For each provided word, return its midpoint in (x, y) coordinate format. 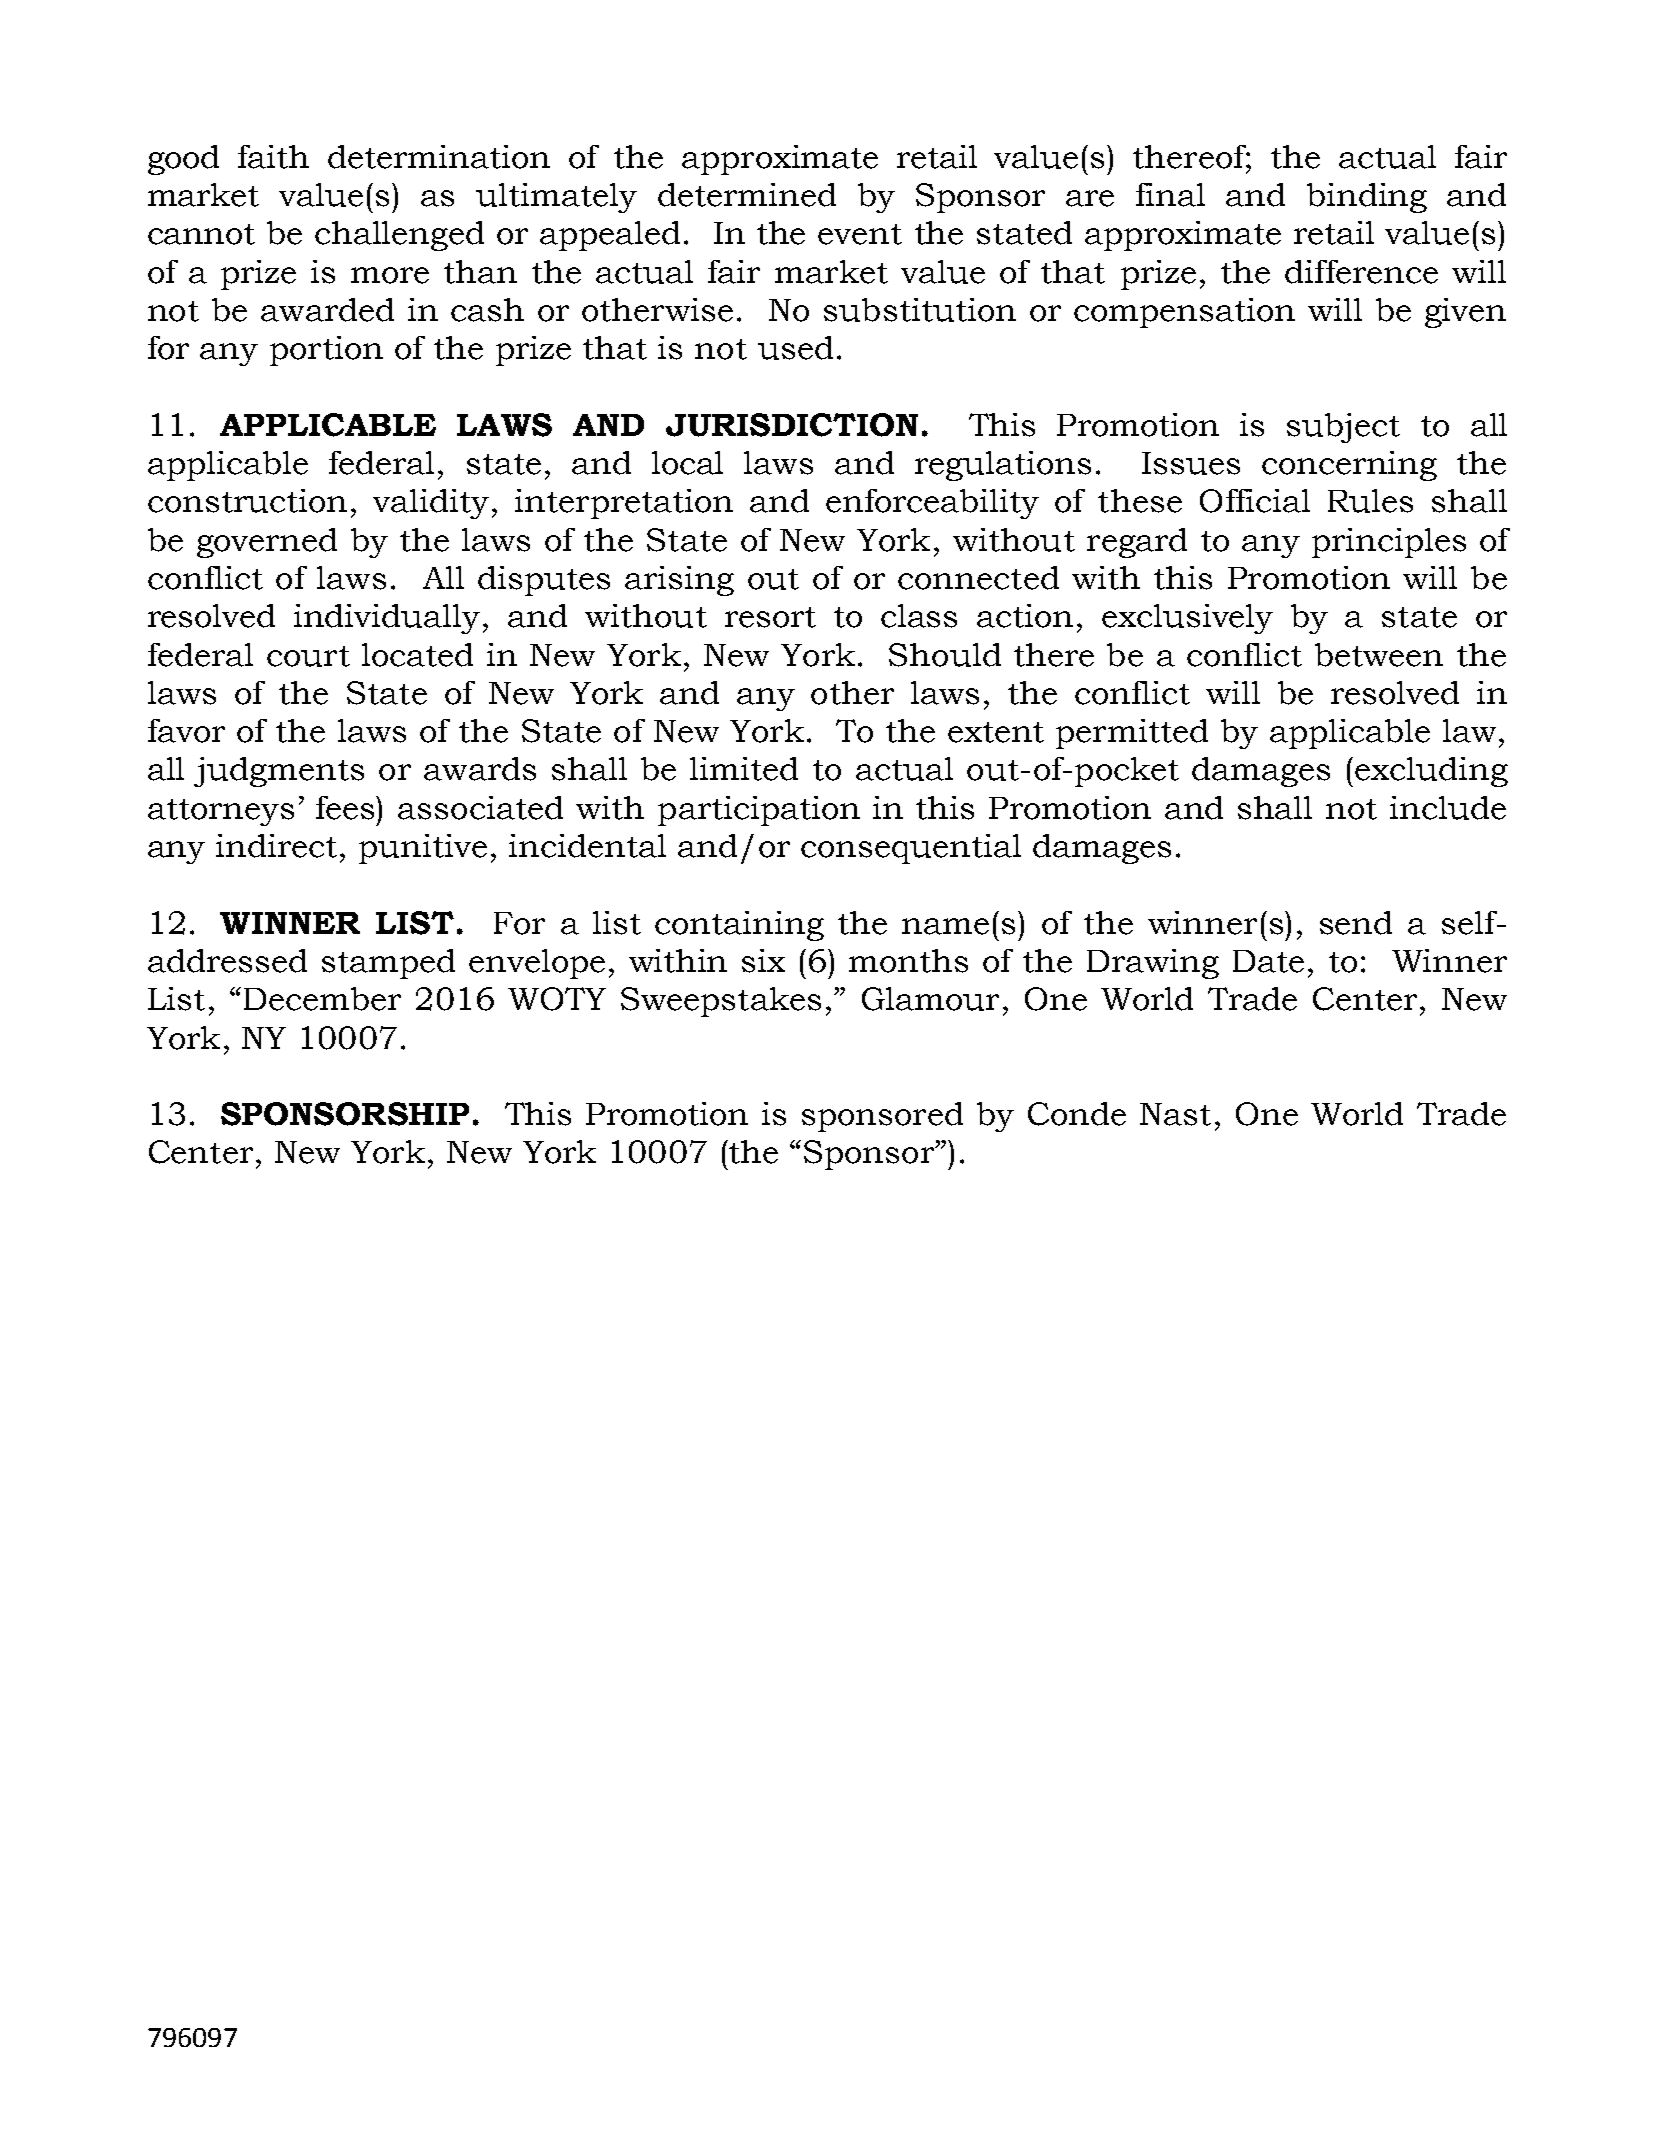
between (1379, 655)
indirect (276, 846)
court (308, 656)
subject (1343, 428)
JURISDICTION (792, 425)
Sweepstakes (721, 1002)
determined (747, 195)
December (322, 999)
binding (1367, 198)
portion (326, 351)
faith (273, 157)
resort (770, 617)
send (1356, 923)
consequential (911, 849)
